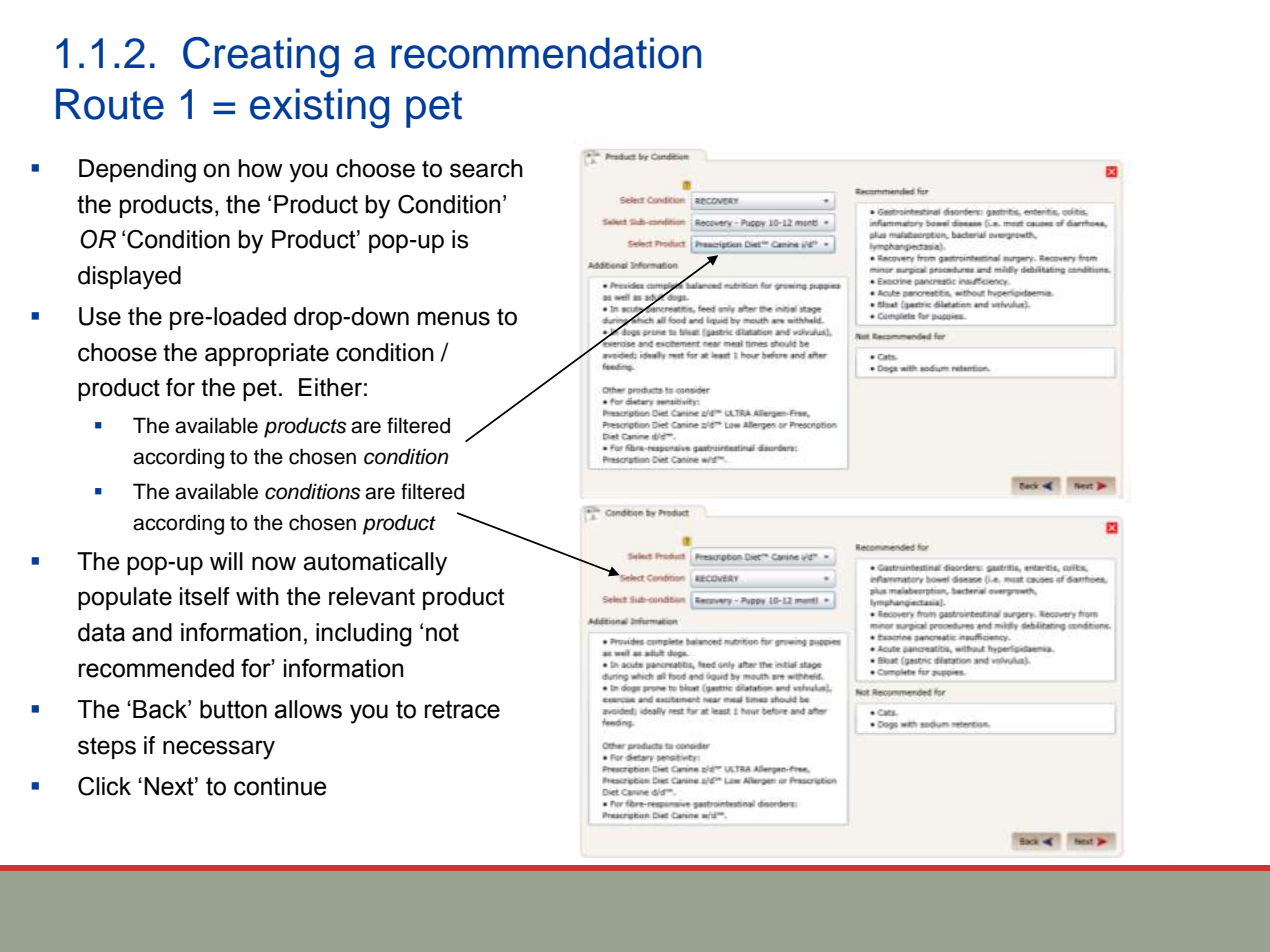 The width and height of the page is (1270, 952). Describe the element at coordinates (267, 354) in the page. I see `appropriate` at that location.
